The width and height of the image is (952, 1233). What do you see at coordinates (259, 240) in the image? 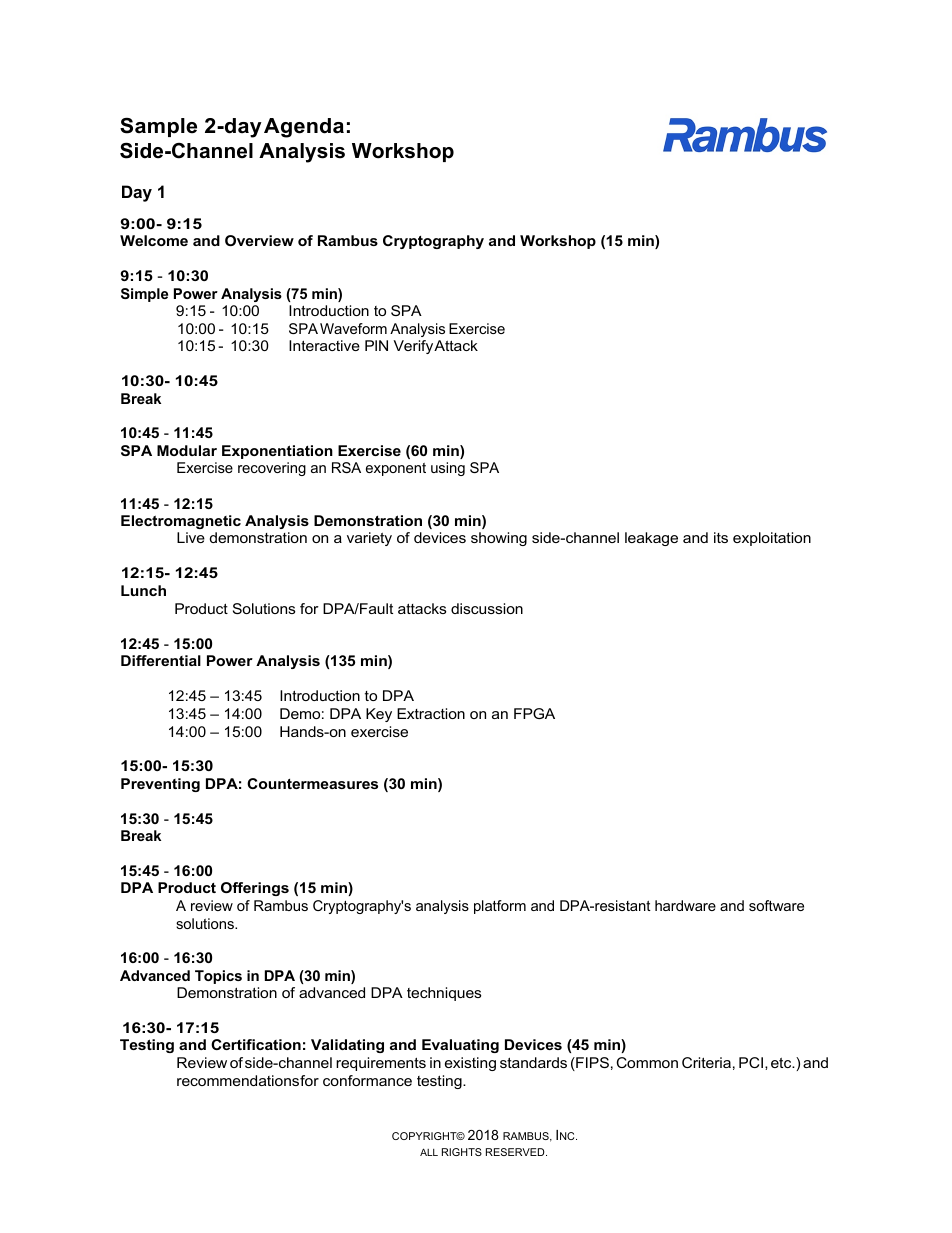
I see `Overview` at bounding box center [259, 240].
